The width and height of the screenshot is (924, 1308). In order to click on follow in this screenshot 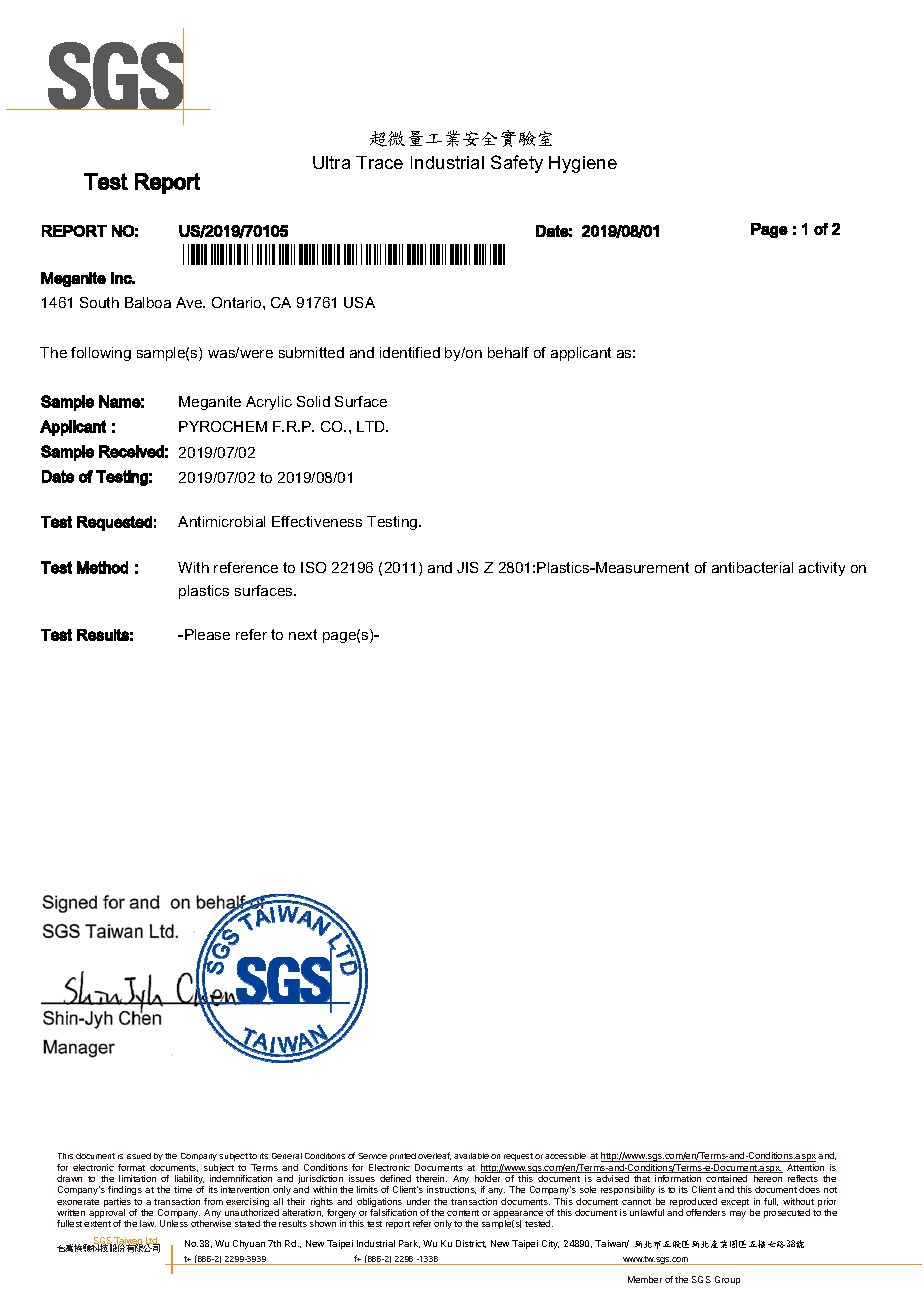, I will do `click(91, 352)`.
